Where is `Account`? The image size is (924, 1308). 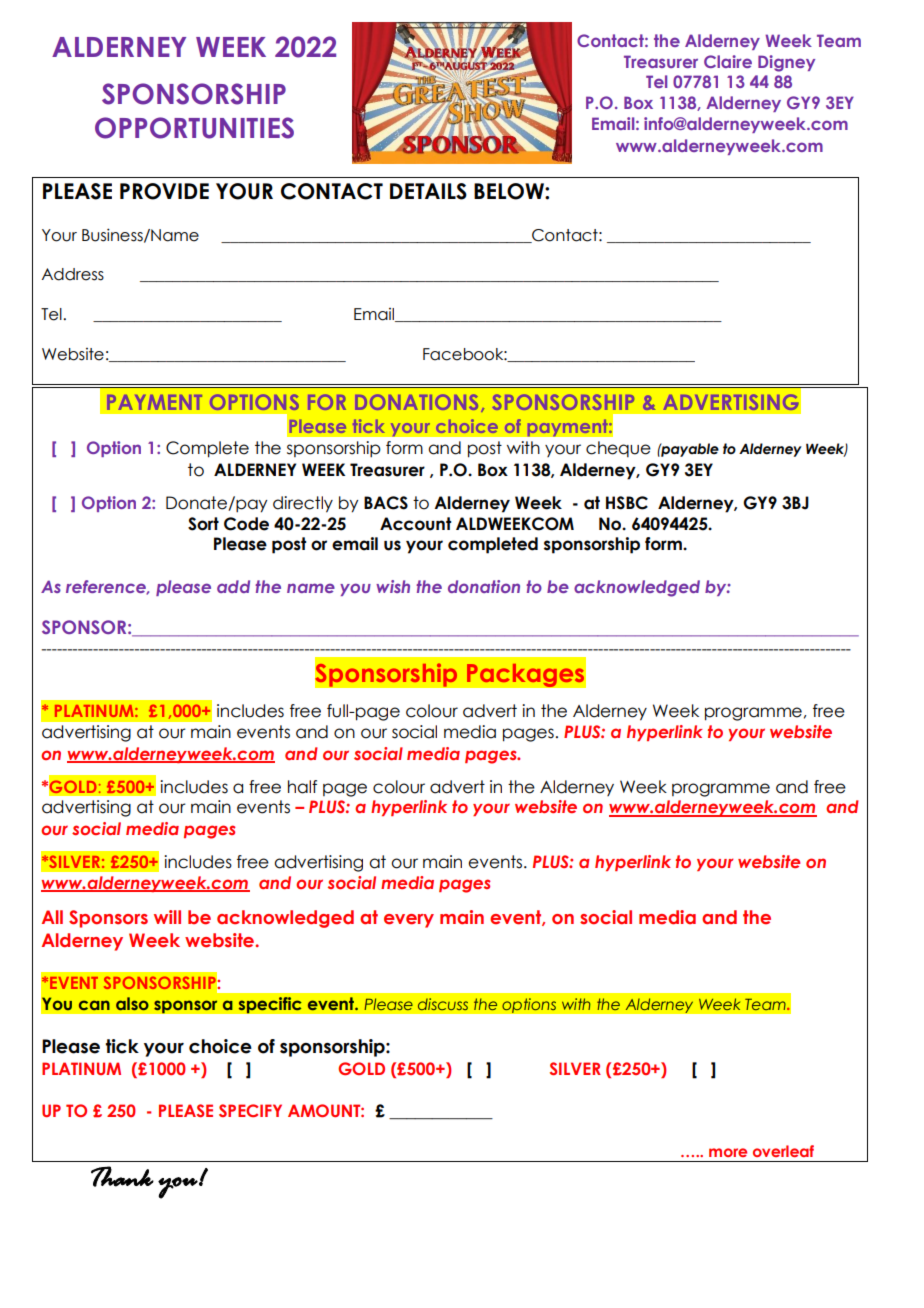
Account is located at coordinates (415, 524).
